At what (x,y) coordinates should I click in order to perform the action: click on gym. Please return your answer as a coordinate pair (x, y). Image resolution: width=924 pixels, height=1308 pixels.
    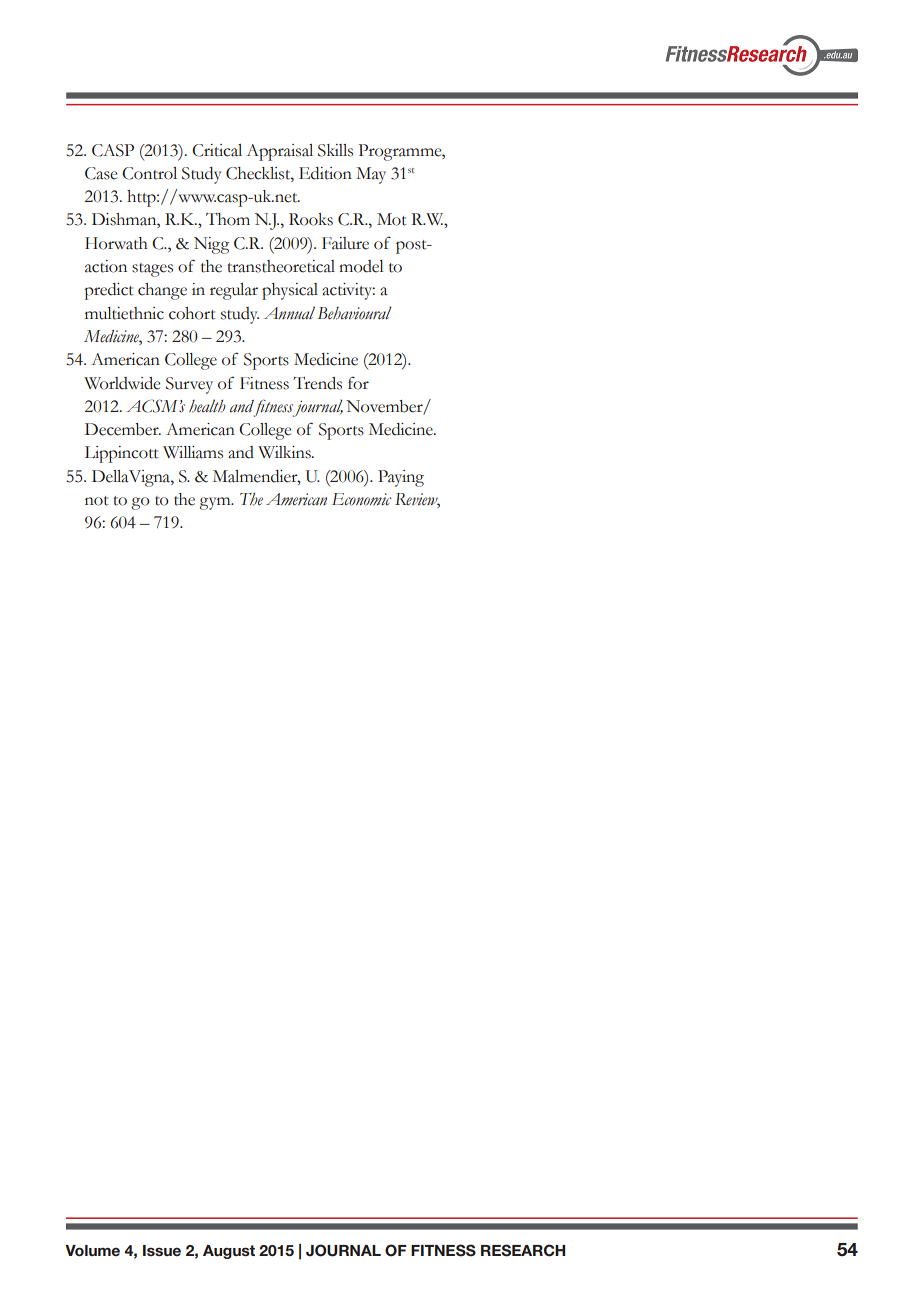
    Looking at the image, I should click on (216, 503).
